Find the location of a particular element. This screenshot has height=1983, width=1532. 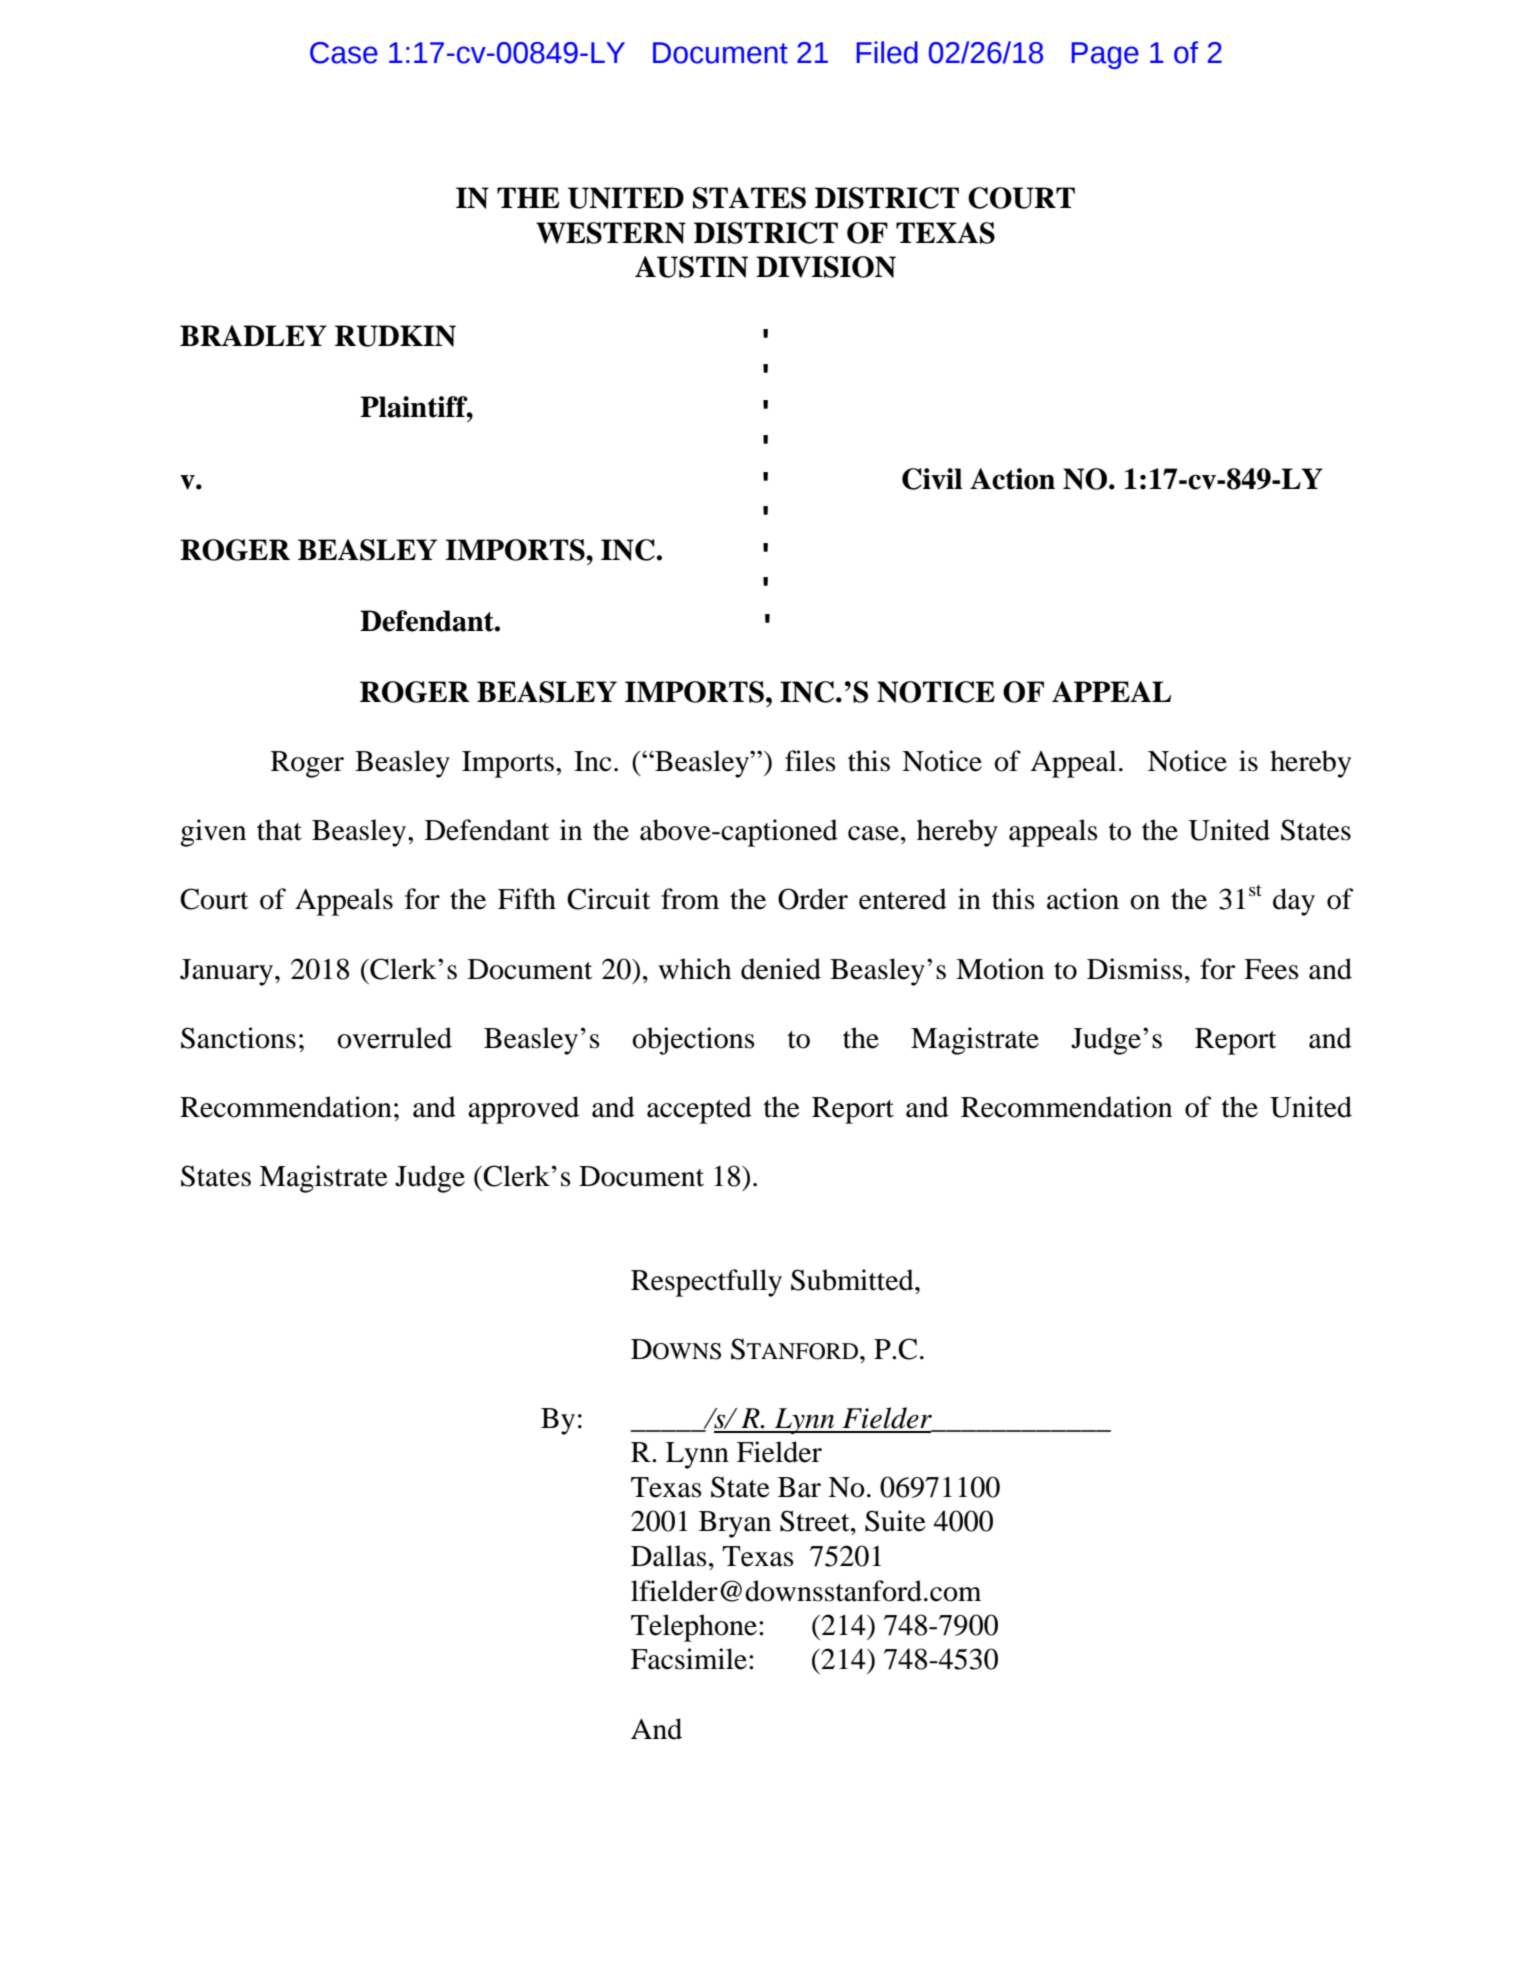

day is located at coordinates (1294, 902).
